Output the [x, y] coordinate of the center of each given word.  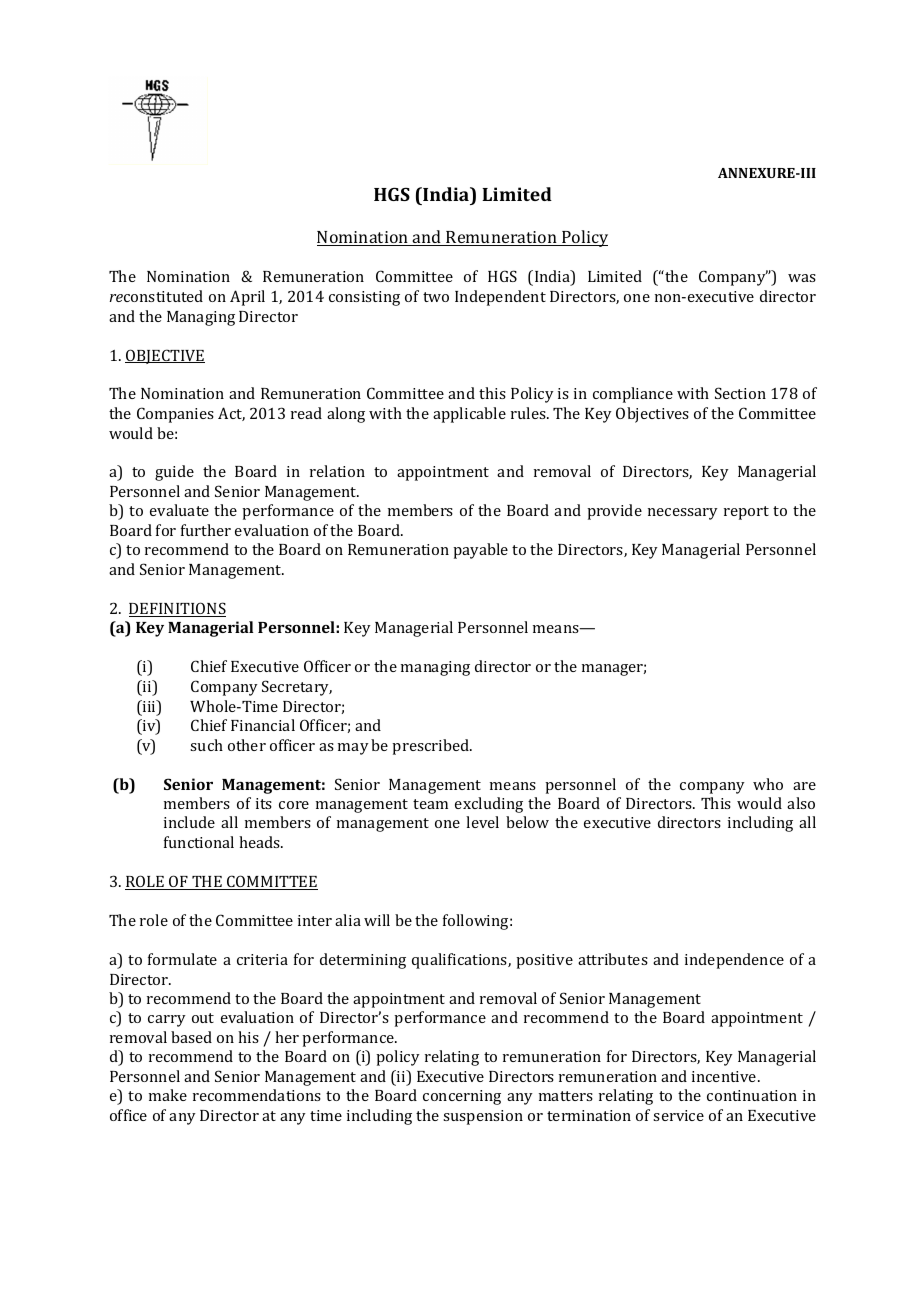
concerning [462, 1097]
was [802, 278]
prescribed [431, 747]
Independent [500, 298]
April [247, 298]
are [804, 786]
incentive [725, 1076]
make [168, 1095]
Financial [263, 725]
